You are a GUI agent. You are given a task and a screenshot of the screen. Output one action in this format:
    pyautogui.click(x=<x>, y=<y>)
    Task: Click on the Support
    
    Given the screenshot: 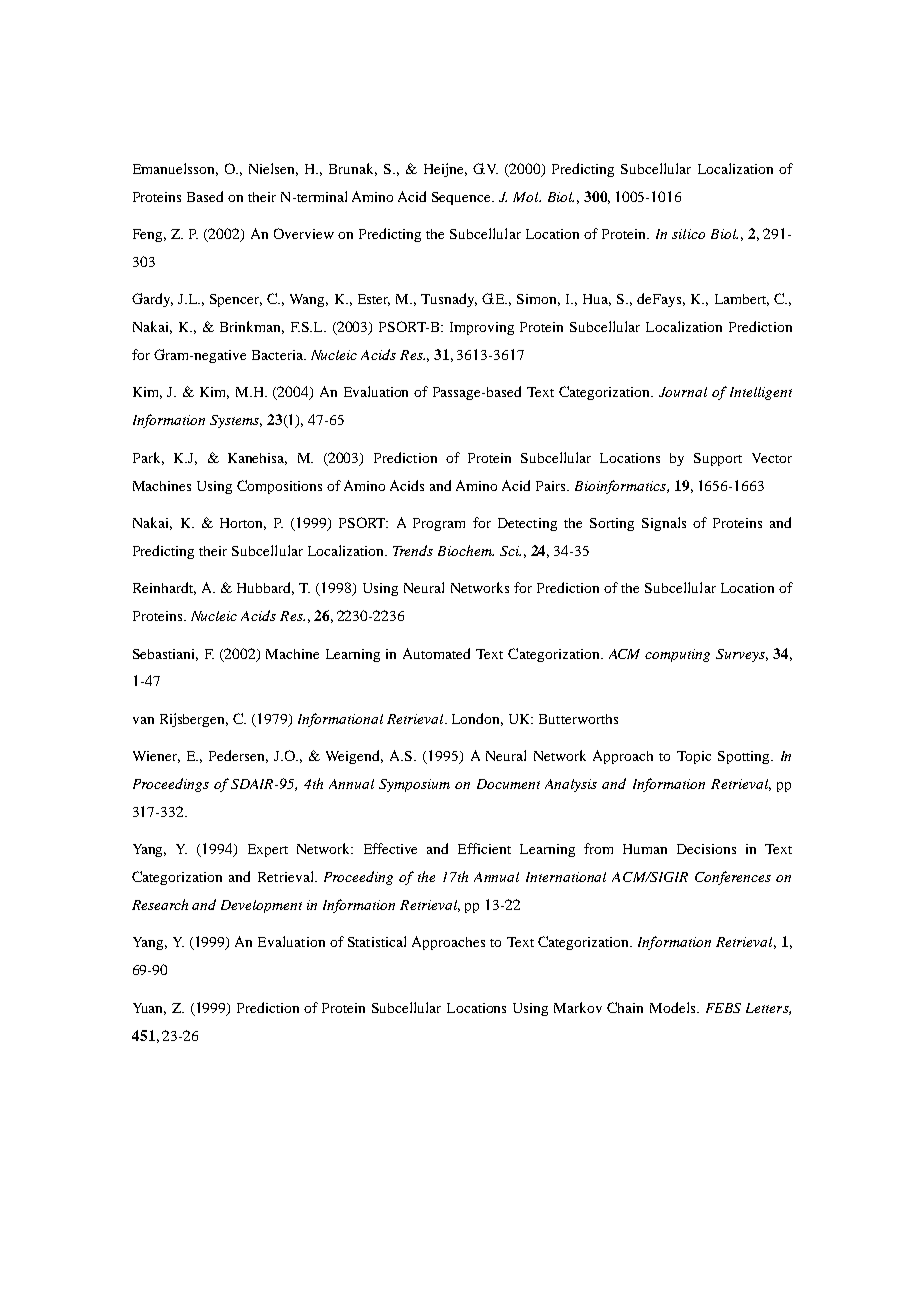 What is the action you would take?
    pyautogui.click(x=718, y=459)
